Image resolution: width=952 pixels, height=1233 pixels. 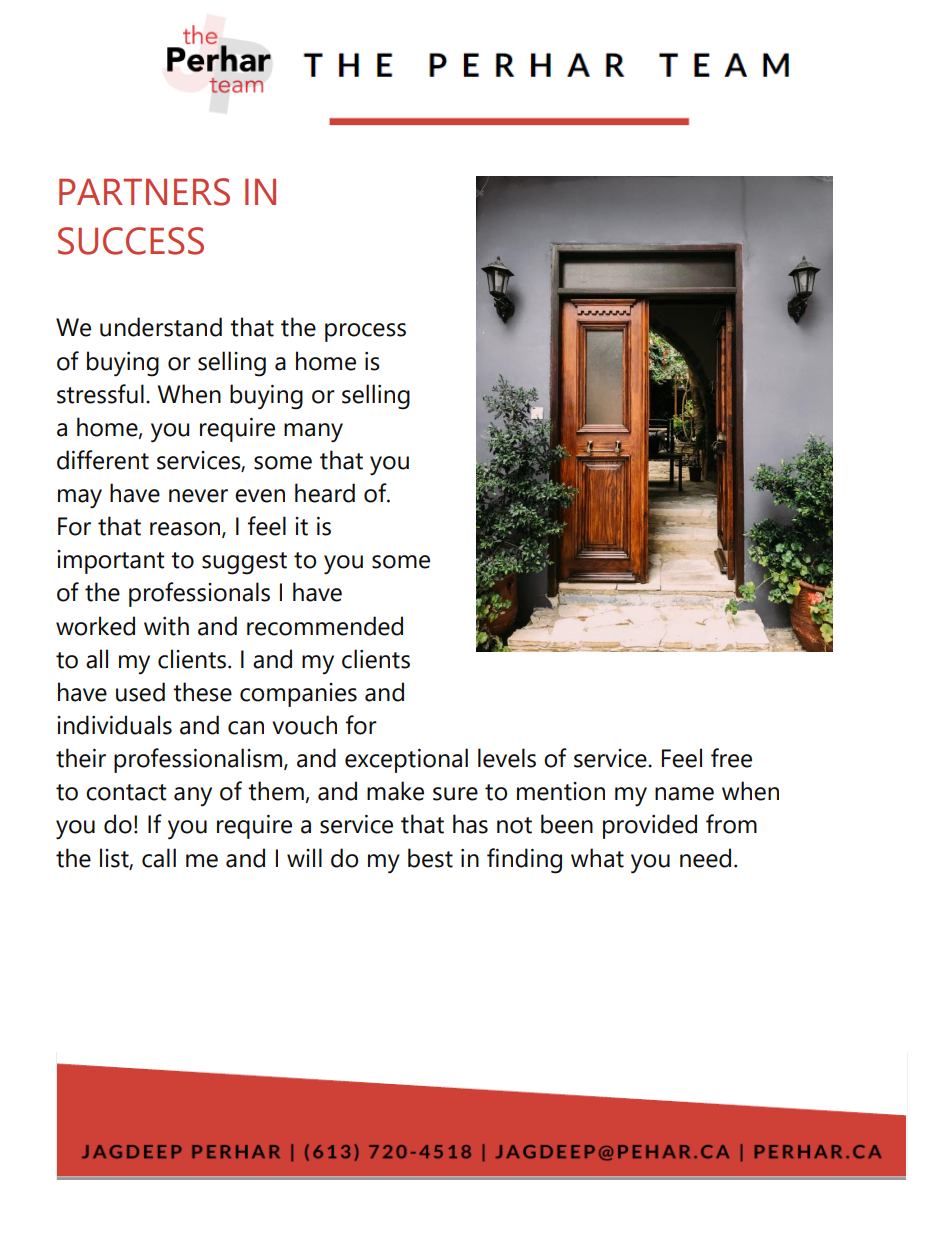 I want to click on call, so click(x=159, y=858).
